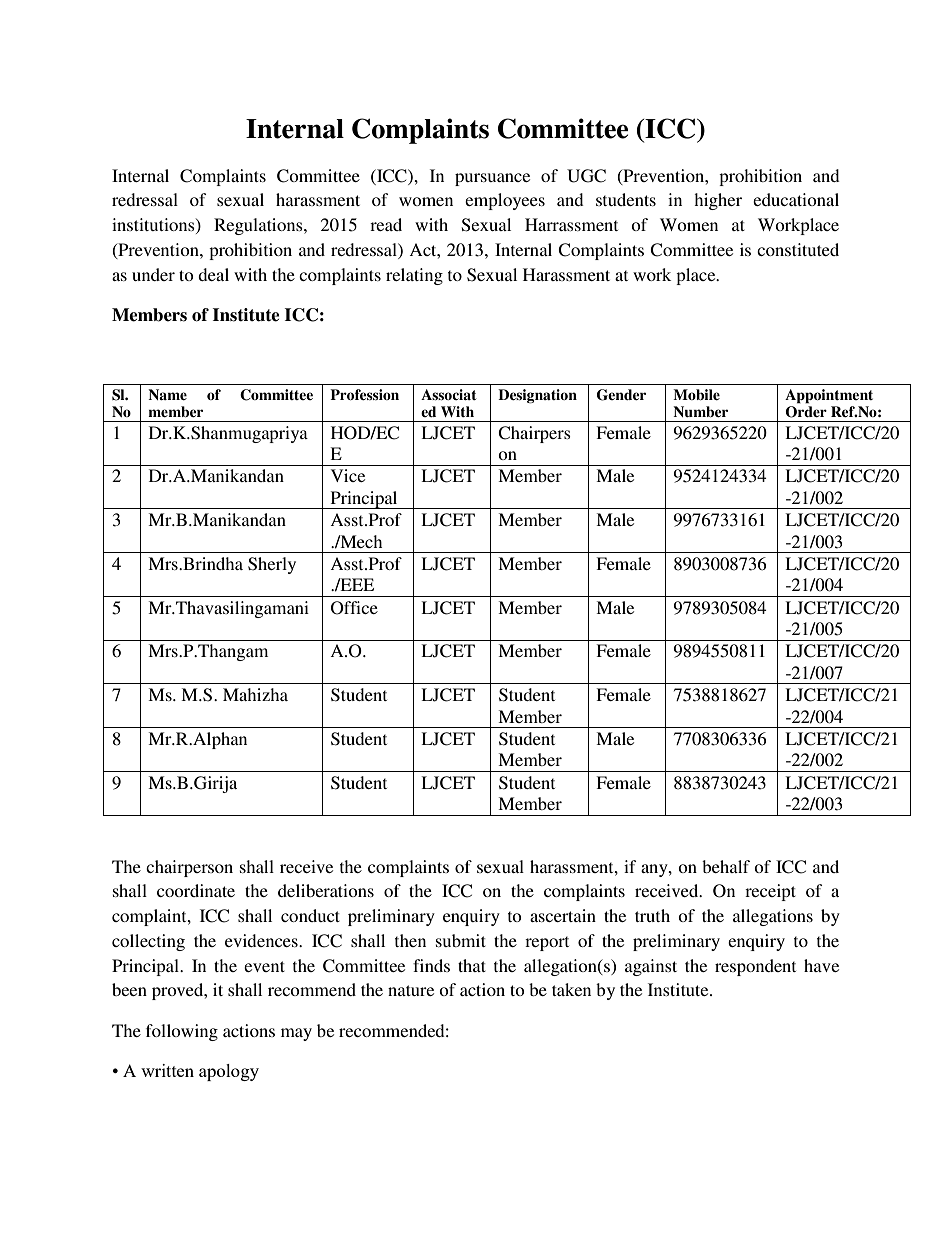 This screenshot has width=952, height=1233. What do you see at coordinates (505, 201) in the screenshot?
I see `employees` at bounding box center [505, 201].
